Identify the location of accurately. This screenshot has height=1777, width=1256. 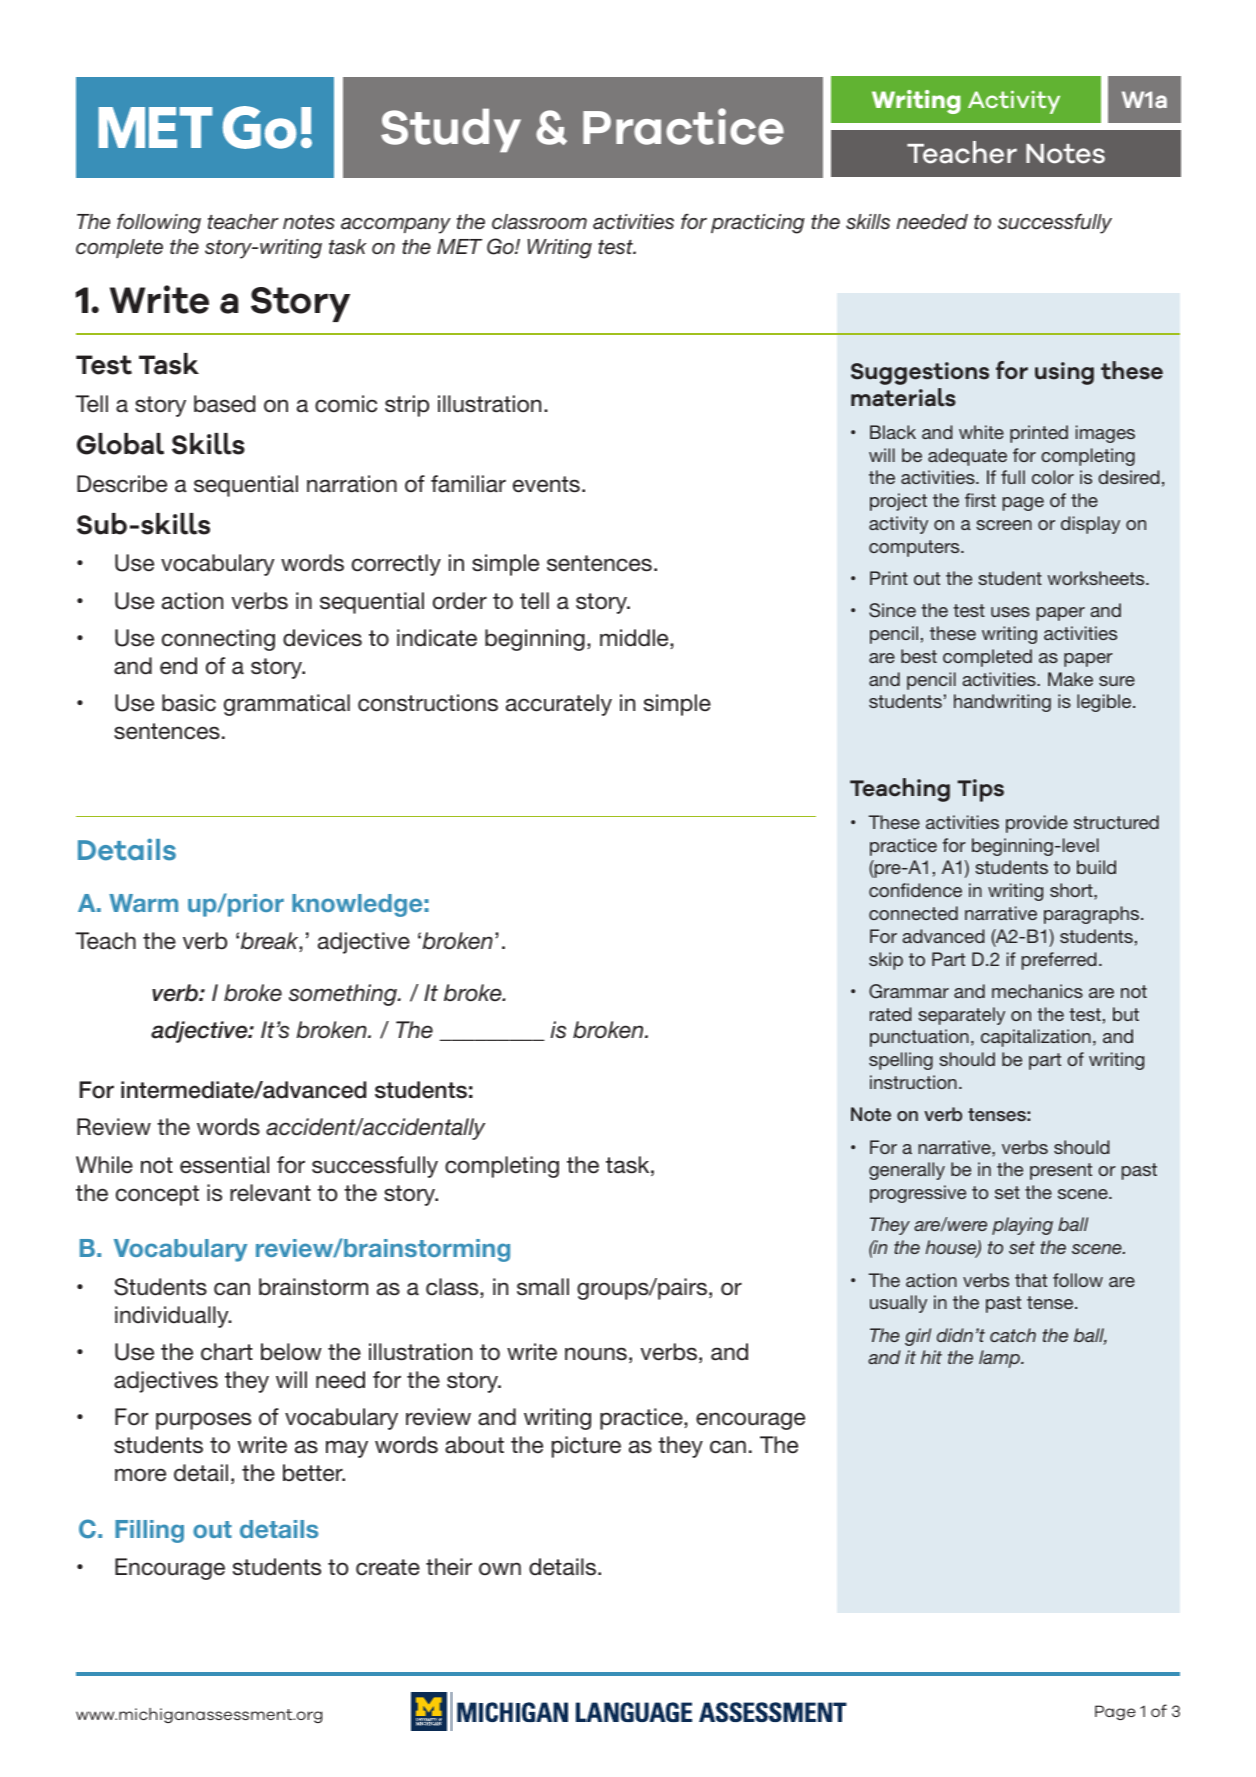
(559, 705).
